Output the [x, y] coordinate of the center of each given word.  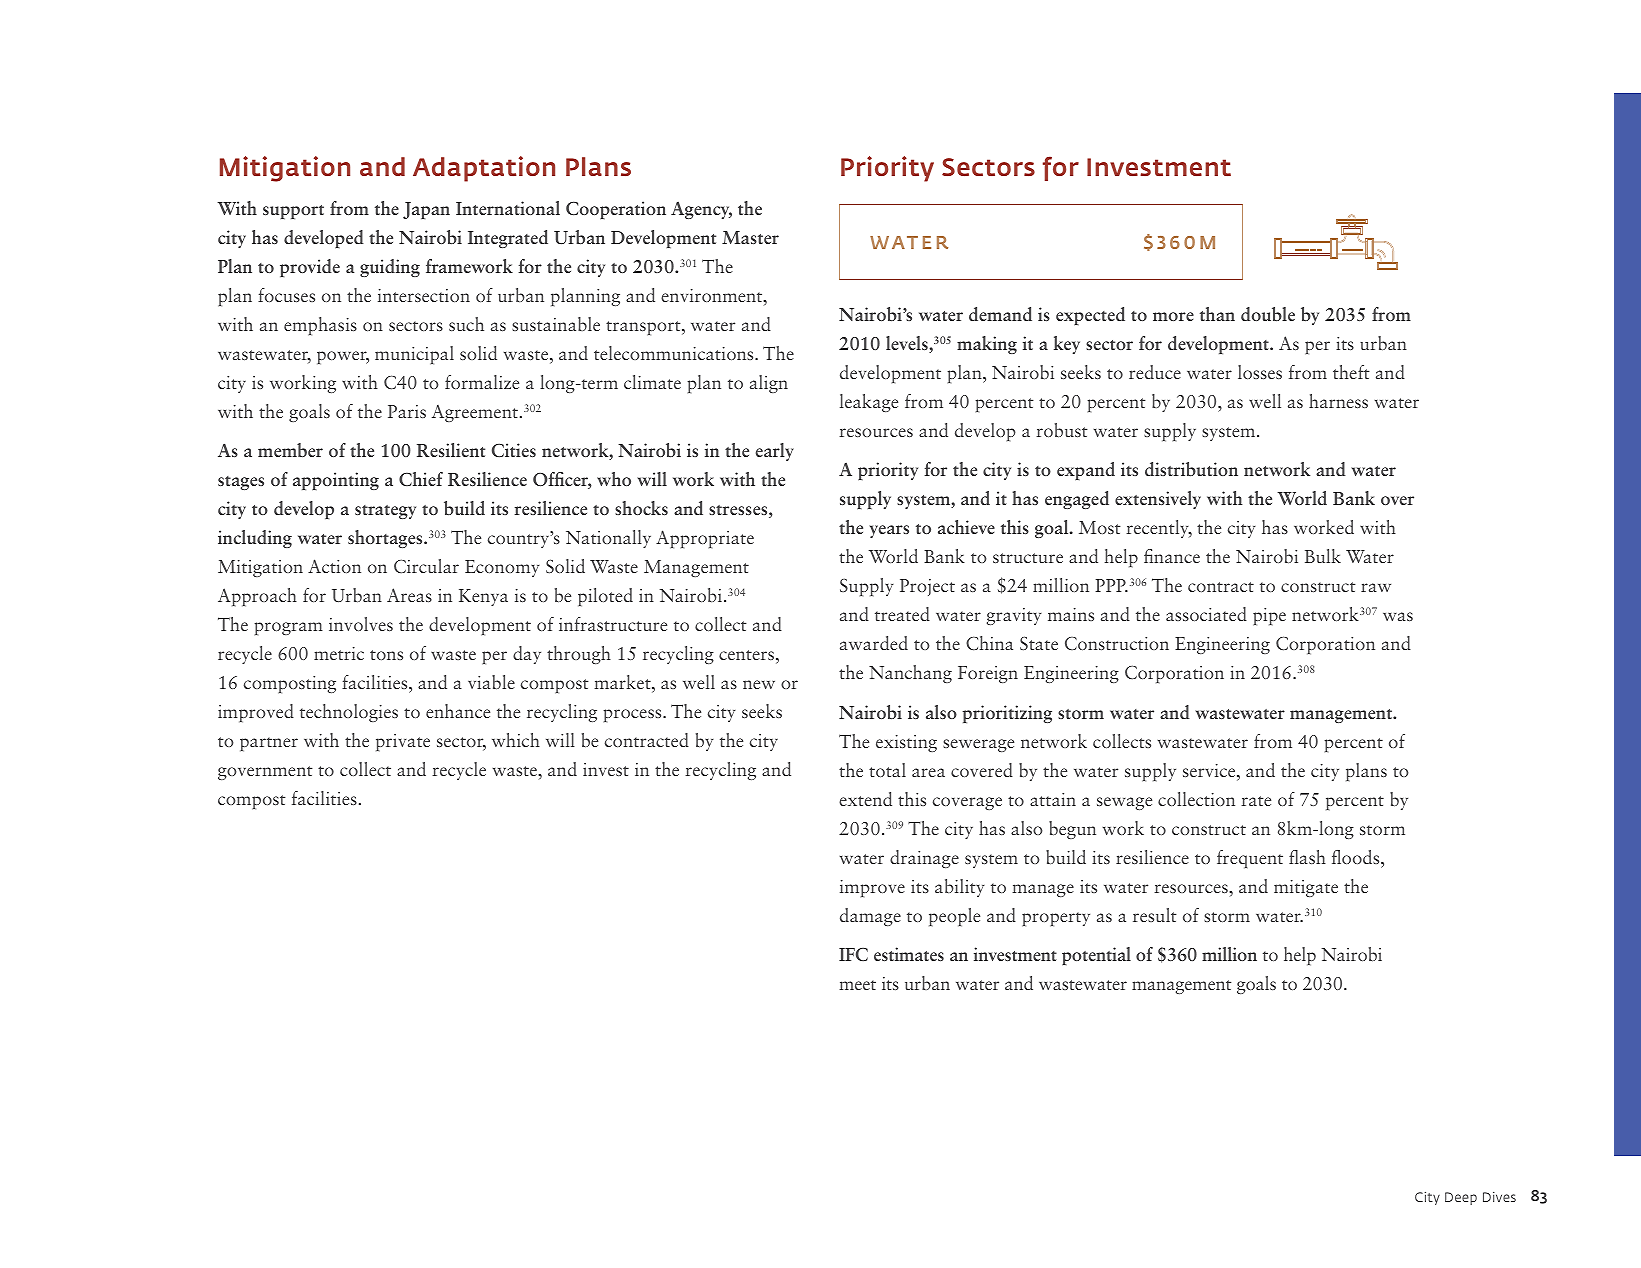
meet [857, 985]
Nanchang [910, 674]
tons [386, 655]
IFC [853, 954]
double [1268, 314]
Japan [426, 210]
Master [750, 237]
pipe [1269, 616]
